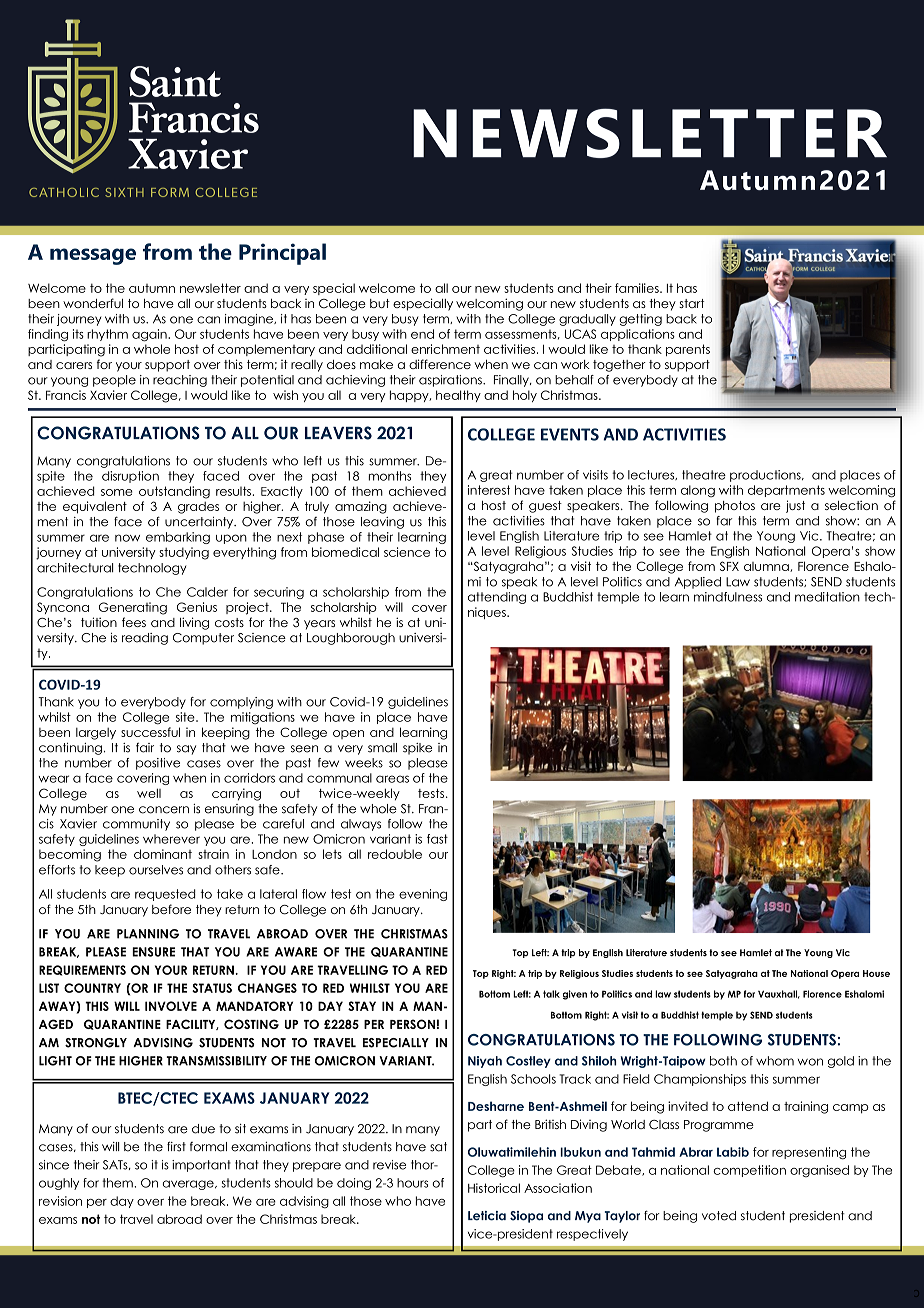  What do you see at coordinates (795, 506) in the document?
I see `just` at bounding box center [795, 506].
